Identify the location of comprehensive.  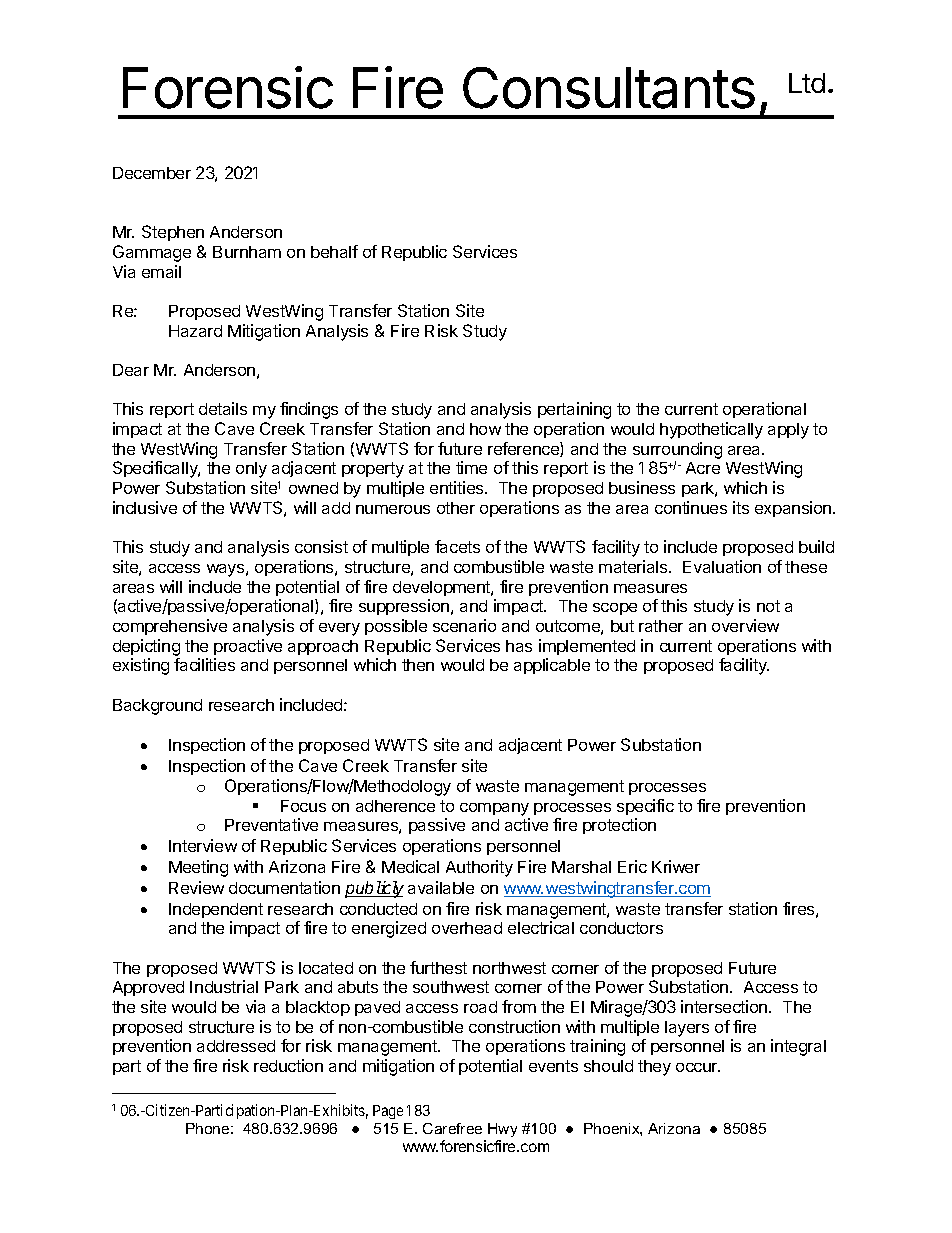
(170, 627).
